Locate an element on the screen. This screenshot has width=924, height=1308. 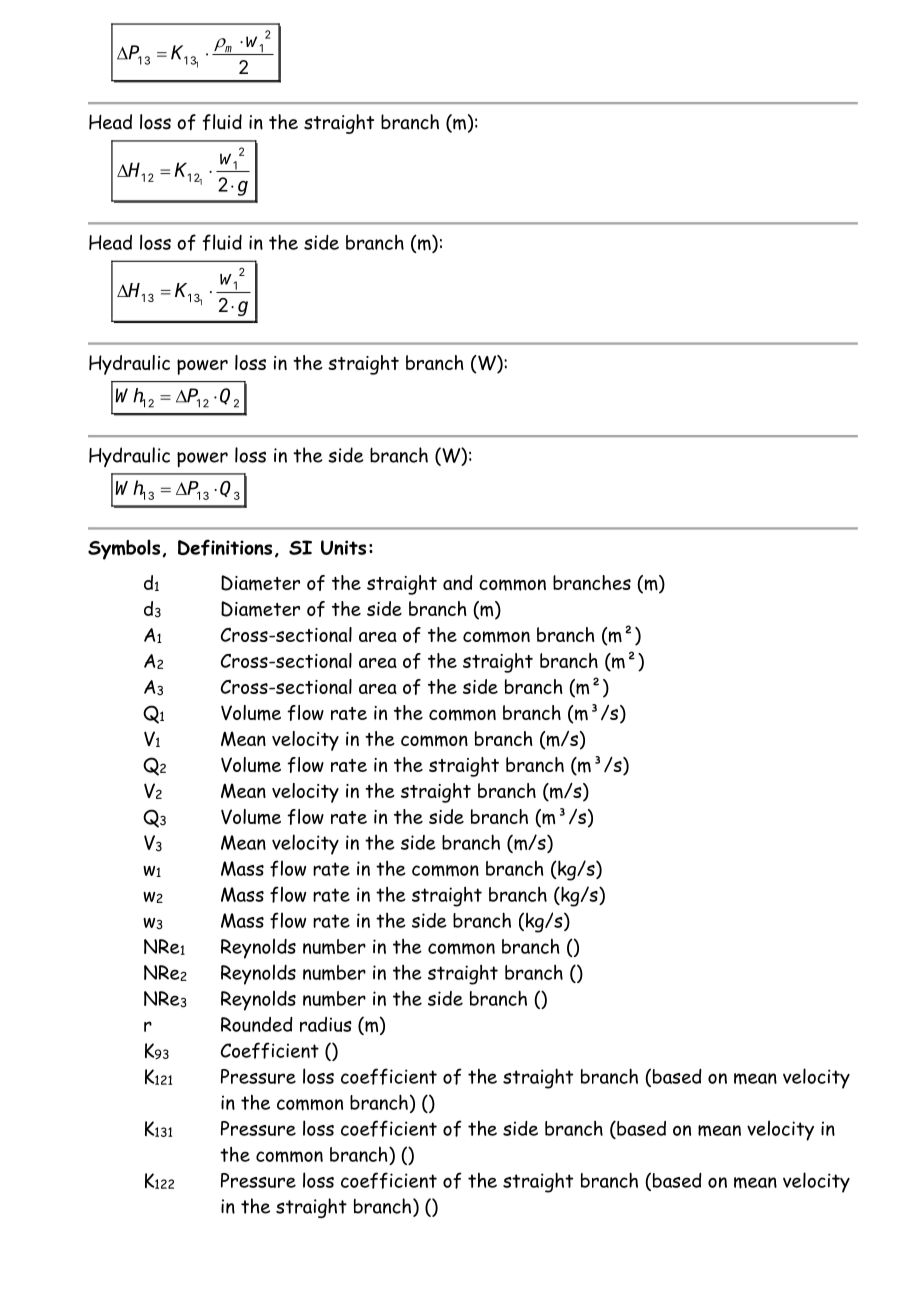
radius is located at coordinates (326, 1024).
